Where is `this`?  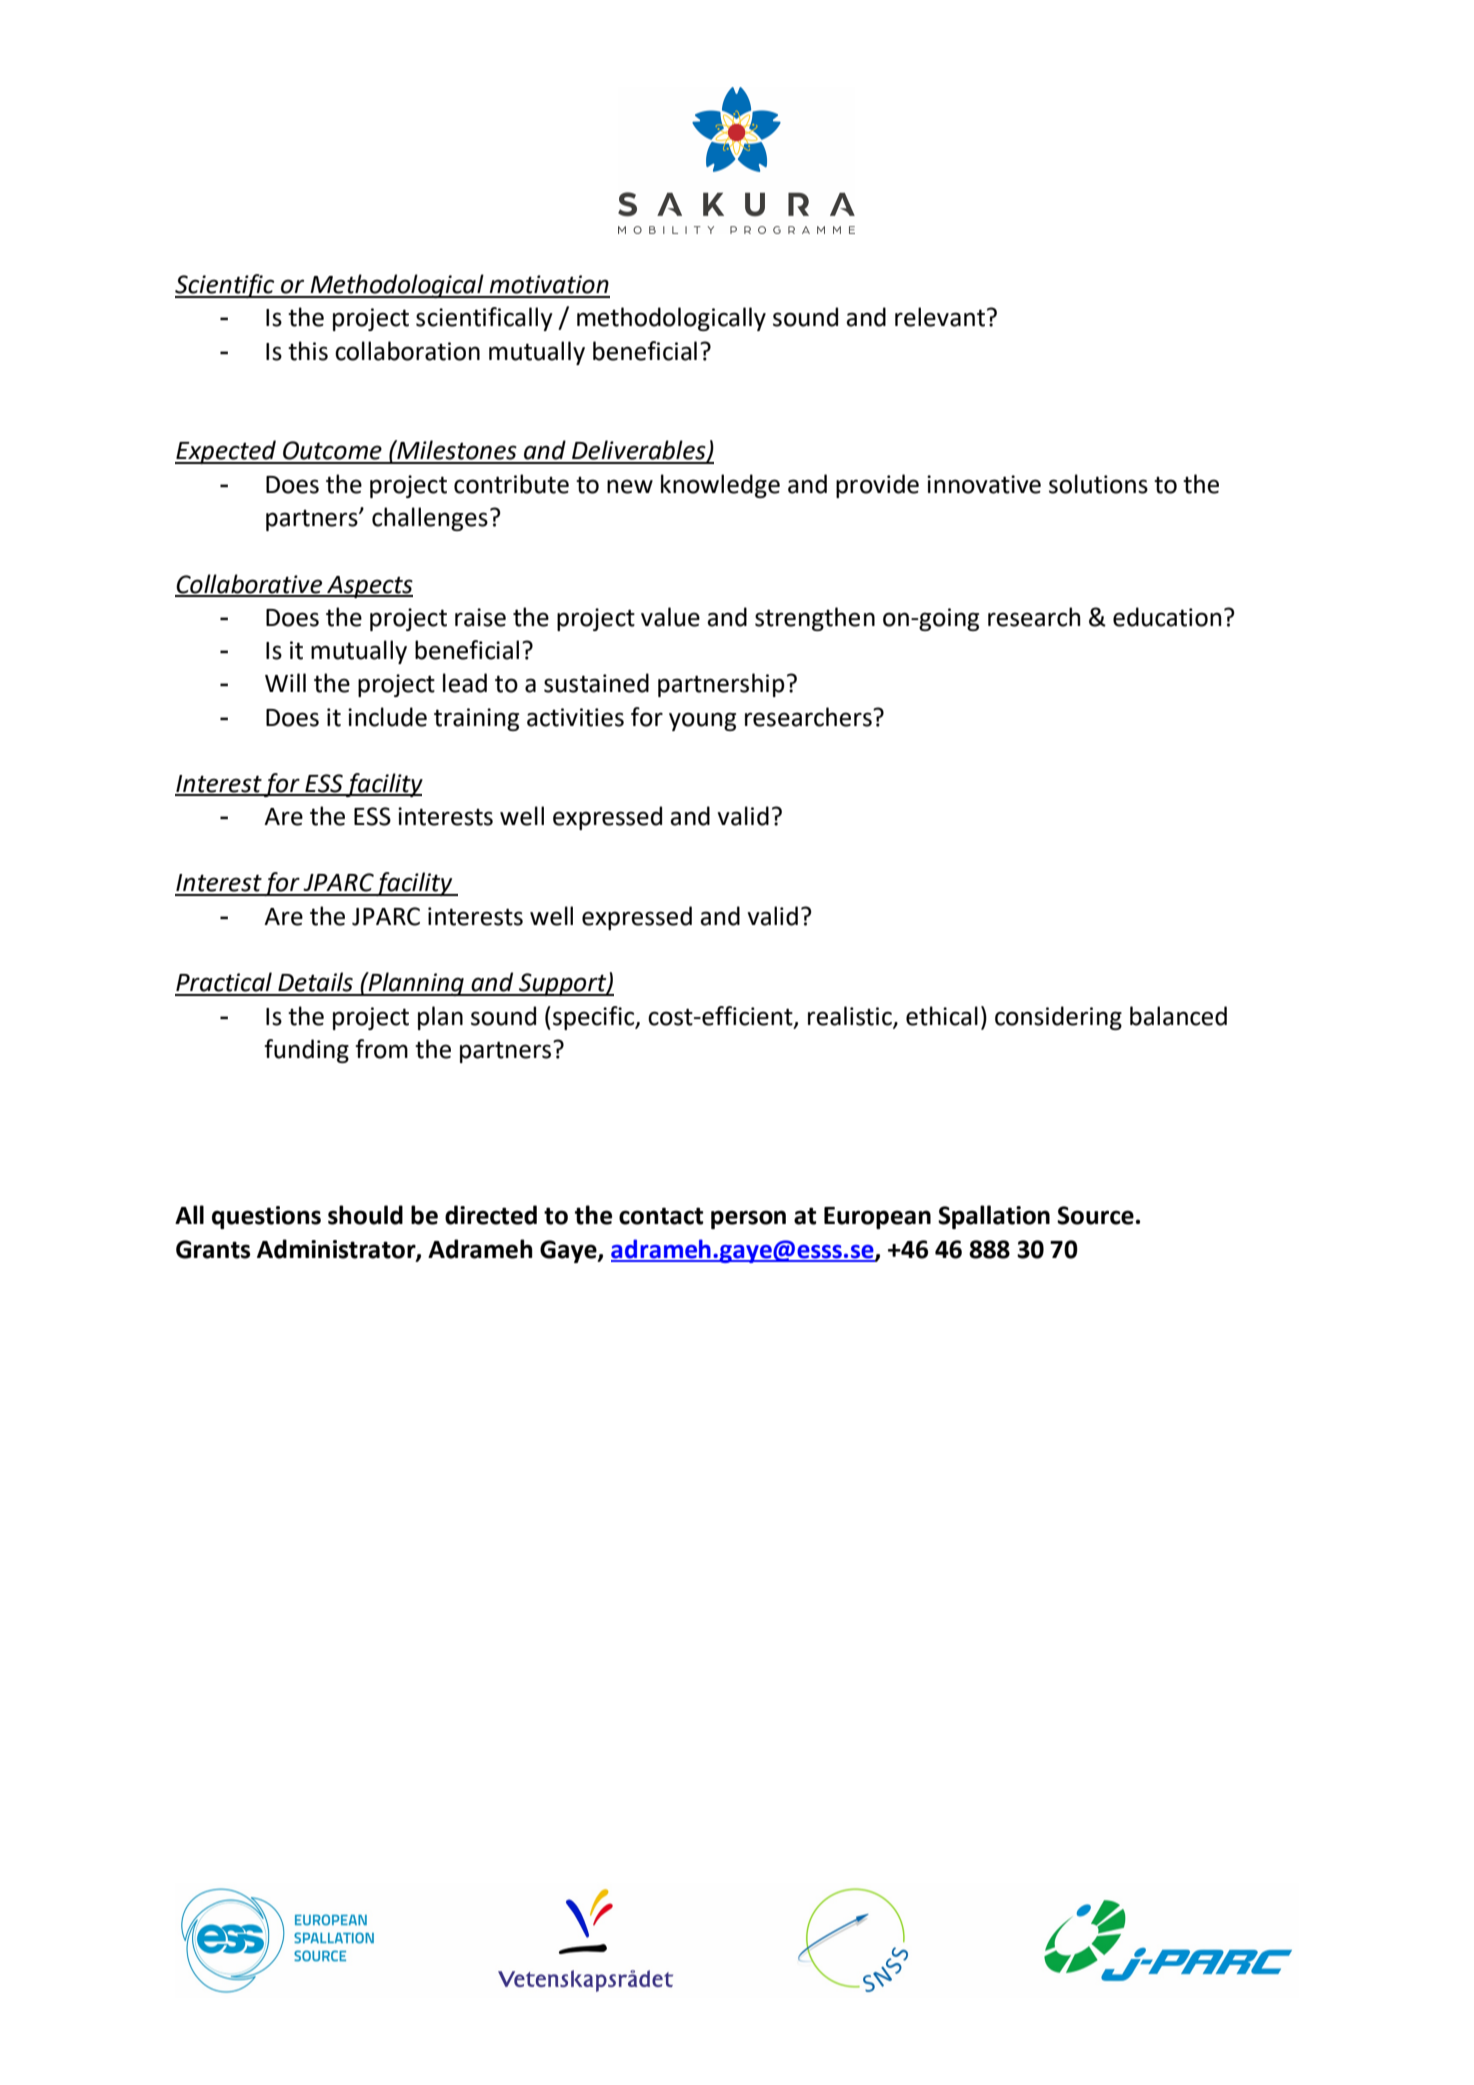 this is located at coordinates (308, 351).
